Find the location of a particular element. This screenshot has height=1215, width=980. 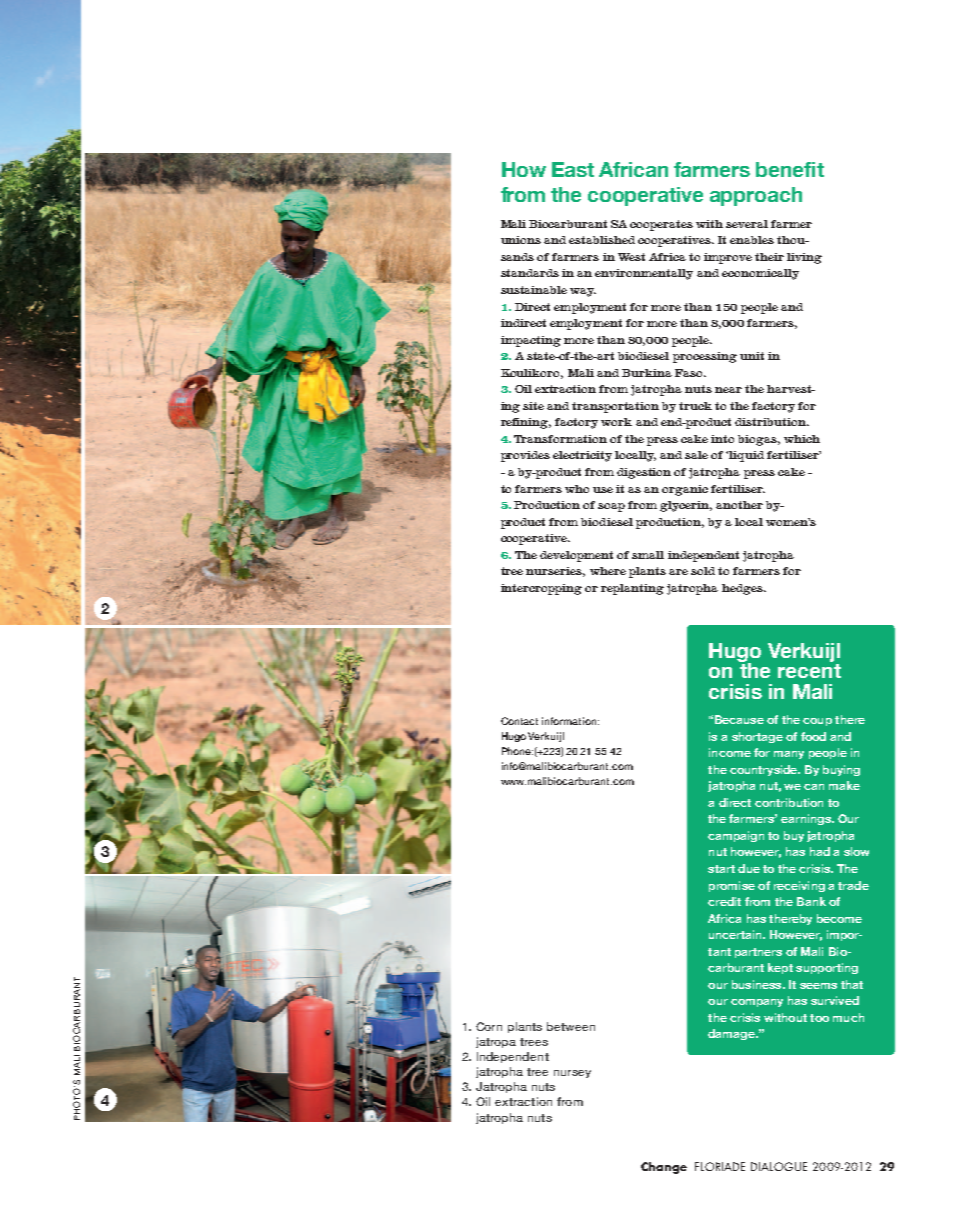

unions is located at coordinates (521, 240).
